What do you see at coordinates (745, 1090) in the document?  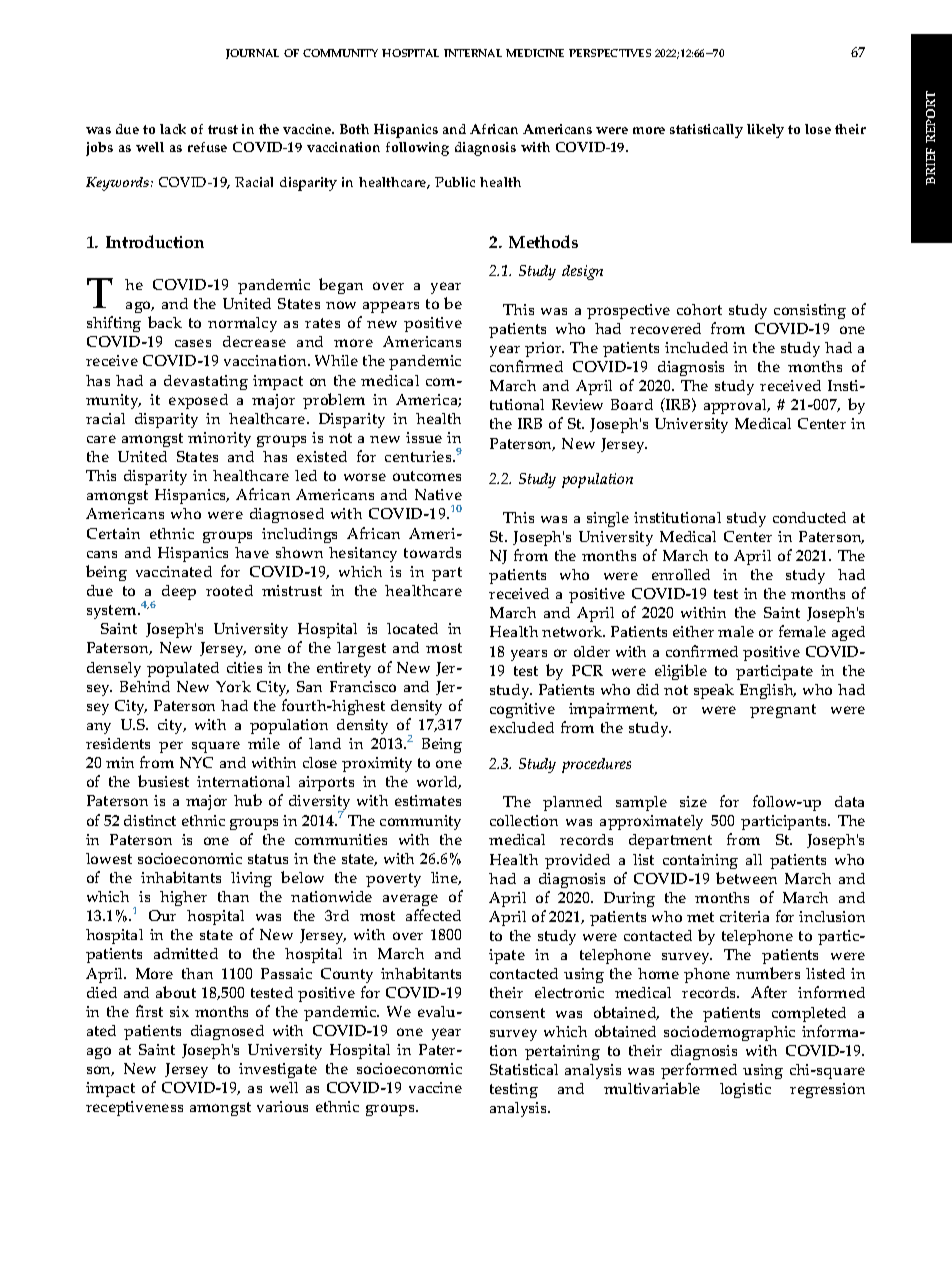 I see `logistic` at bounding box center [745, 1090].
